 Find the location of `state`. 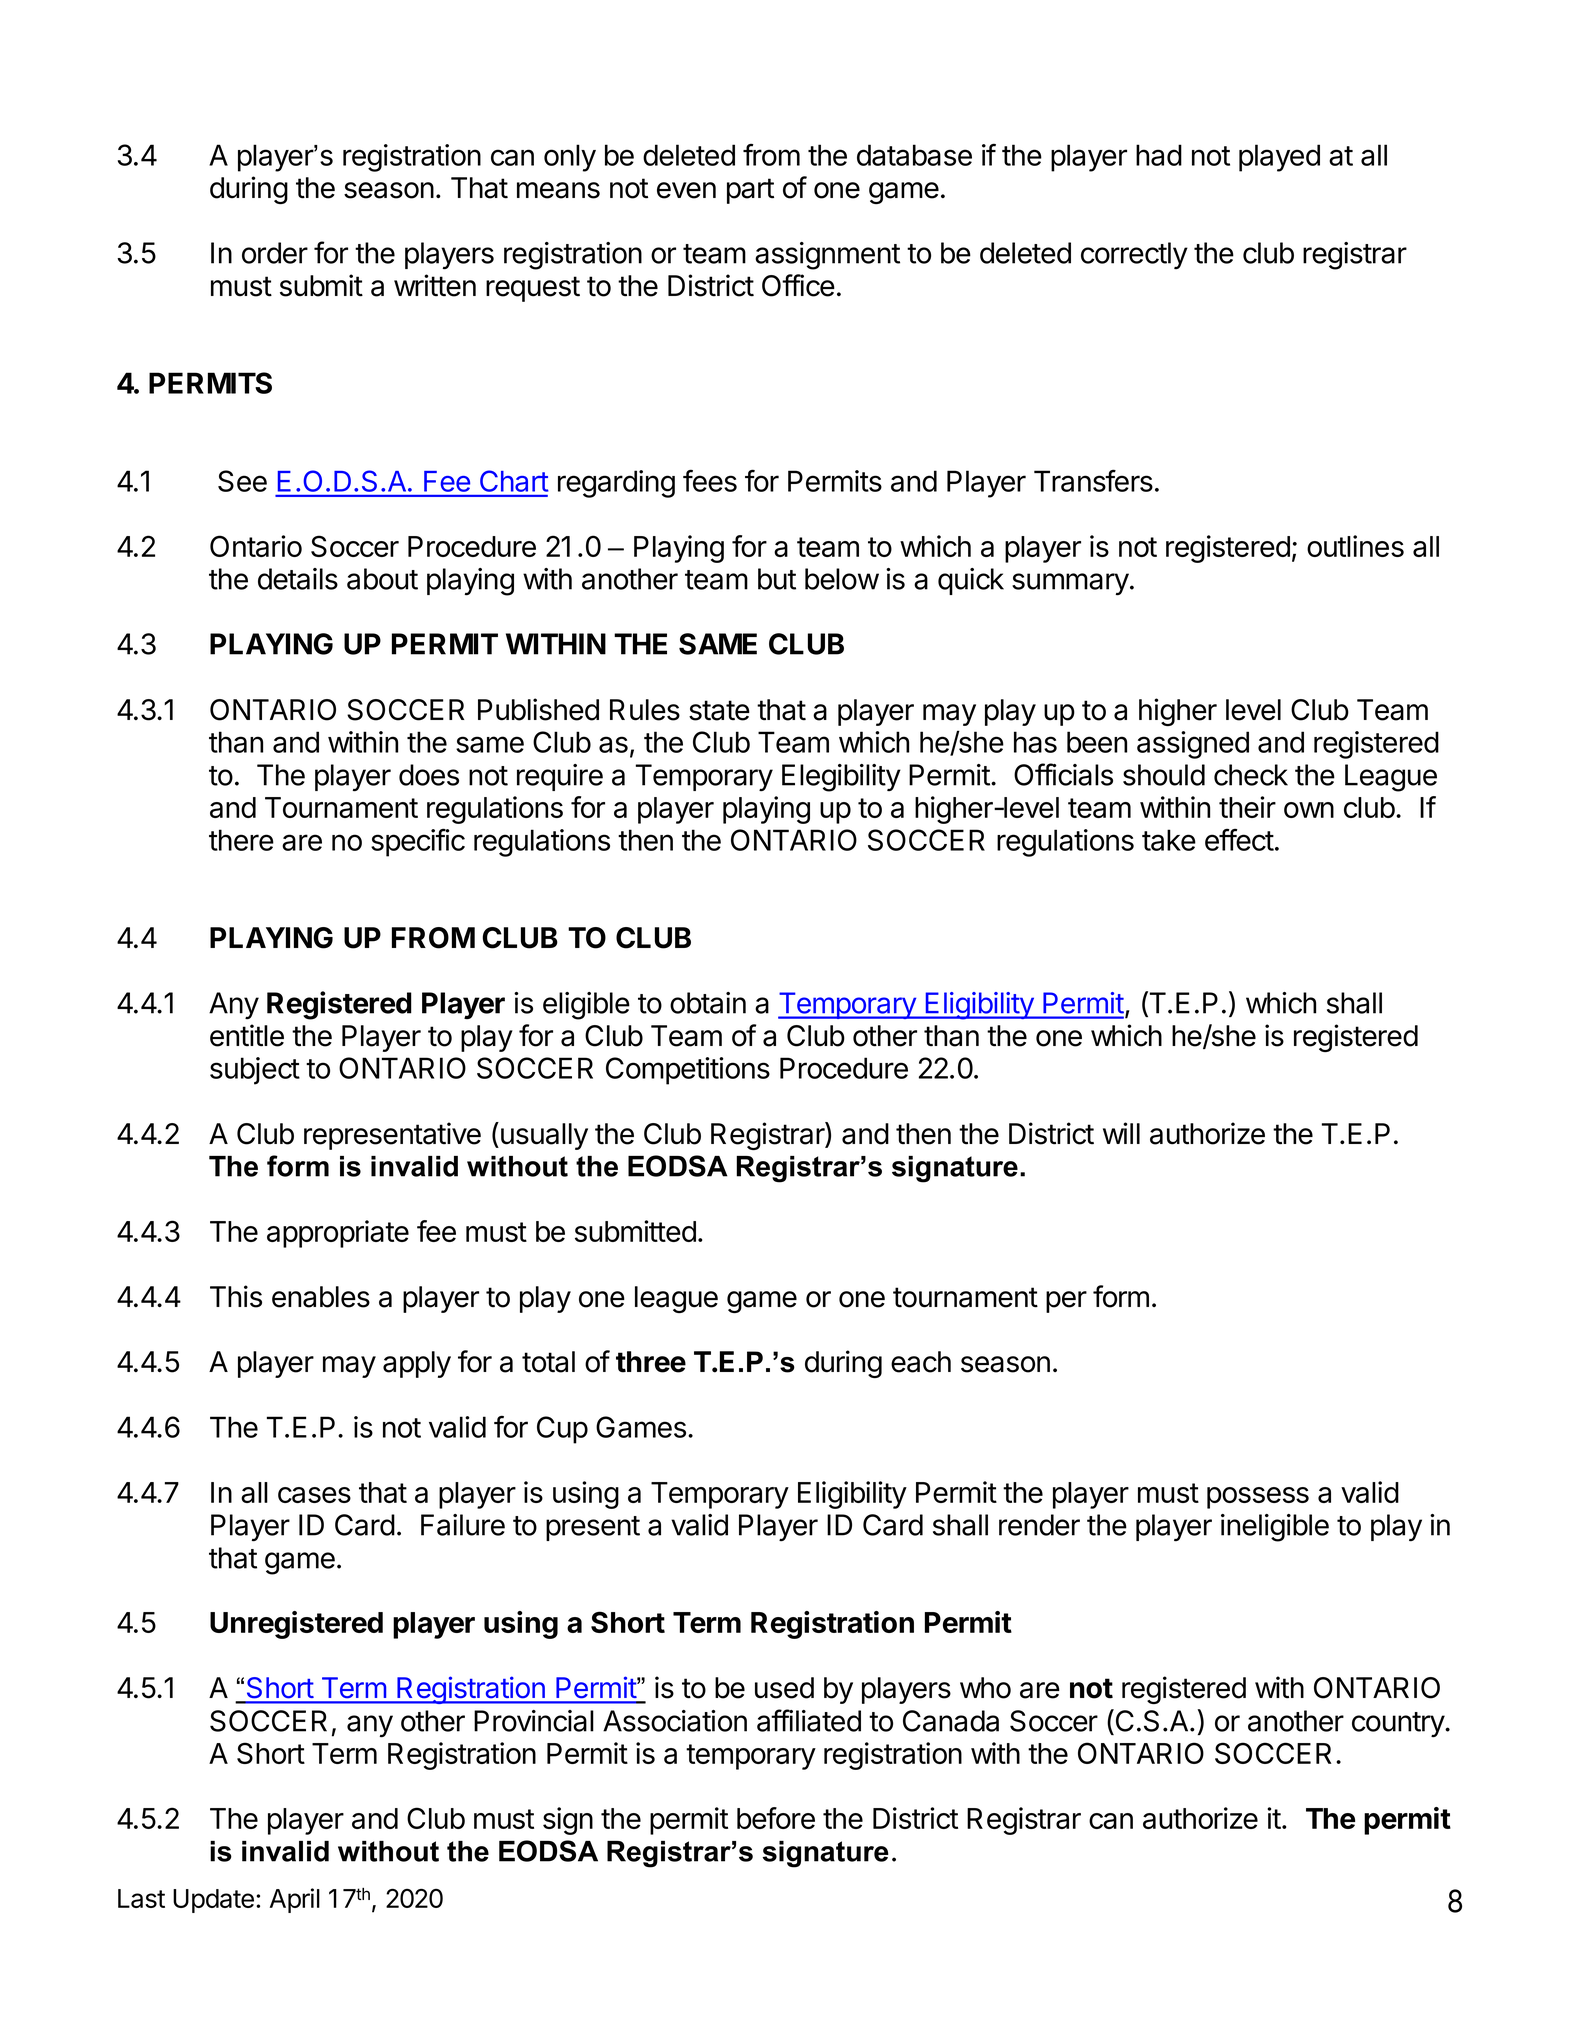

state is located at coordinates (719, 710).
